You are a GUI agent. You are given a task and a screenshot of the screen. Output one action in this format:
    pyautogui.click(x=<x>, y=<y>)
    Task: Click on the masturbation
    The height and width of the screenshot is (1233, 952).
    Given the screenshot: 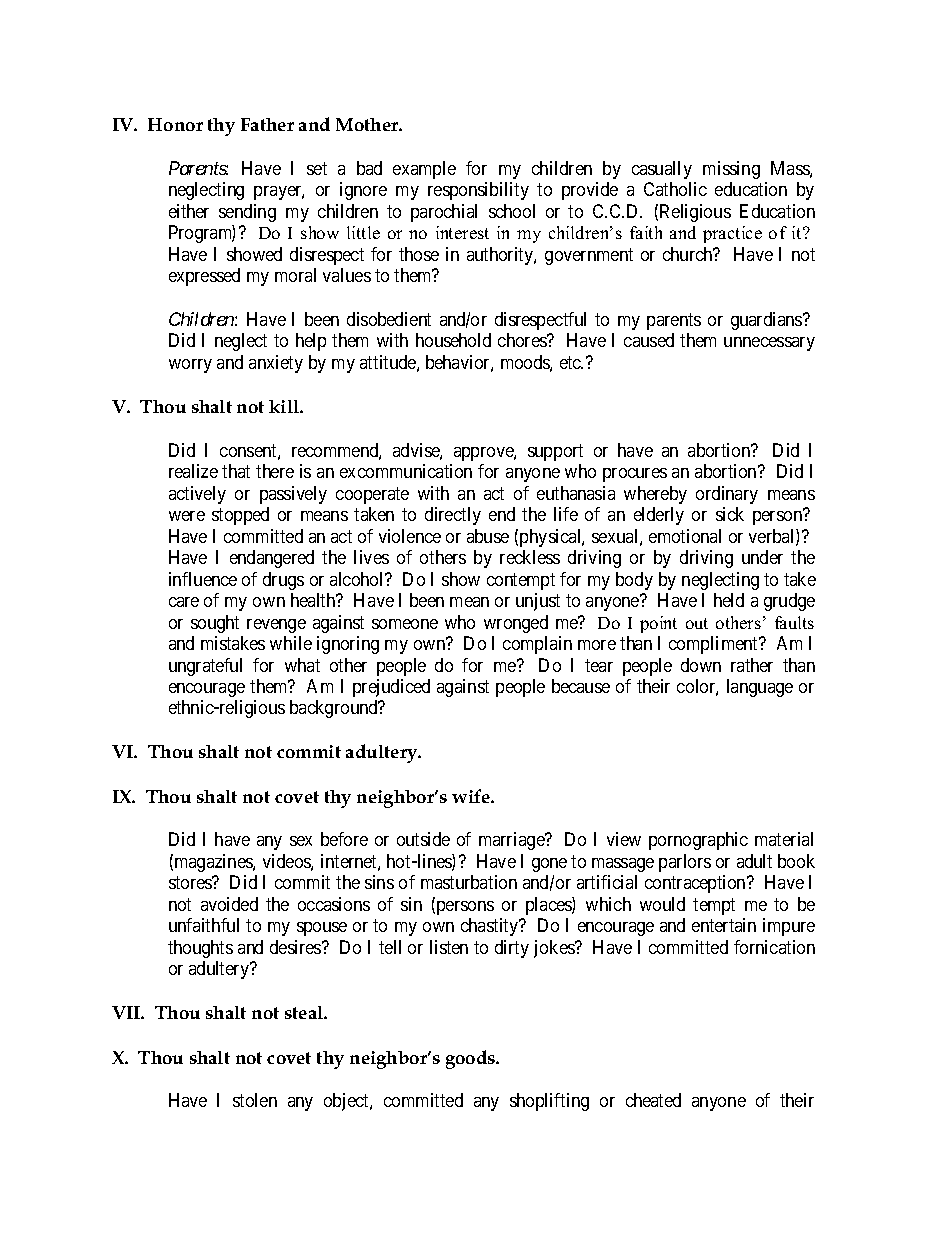 What is the action you would take?
    pyautogui.click(x=469, y=882)
